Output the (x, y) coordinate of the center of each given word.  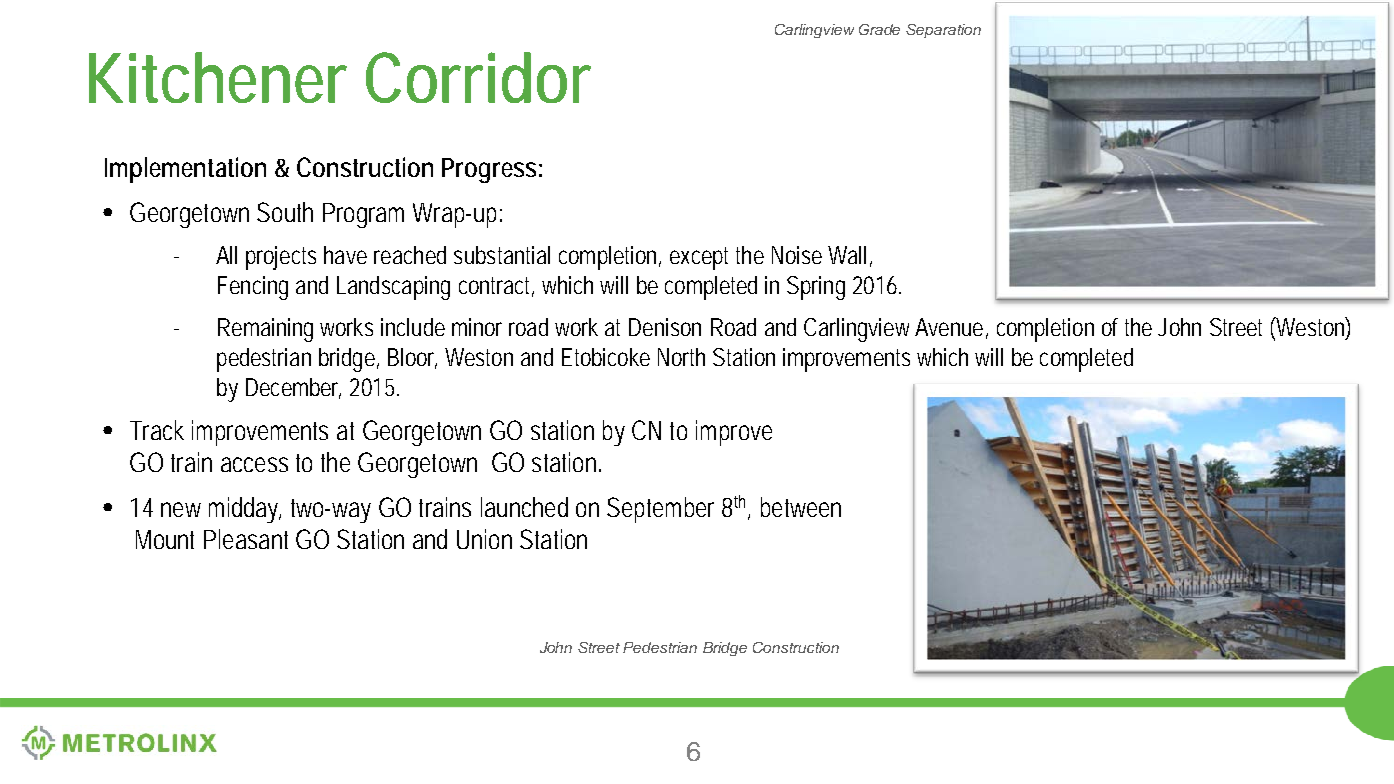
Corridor (478, 77)
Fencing (253, 288)
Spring (816, 288)
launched (524, 507)
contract (496, 287)
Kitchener (218, 77)
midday (245, 510)
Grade (879, 29)
